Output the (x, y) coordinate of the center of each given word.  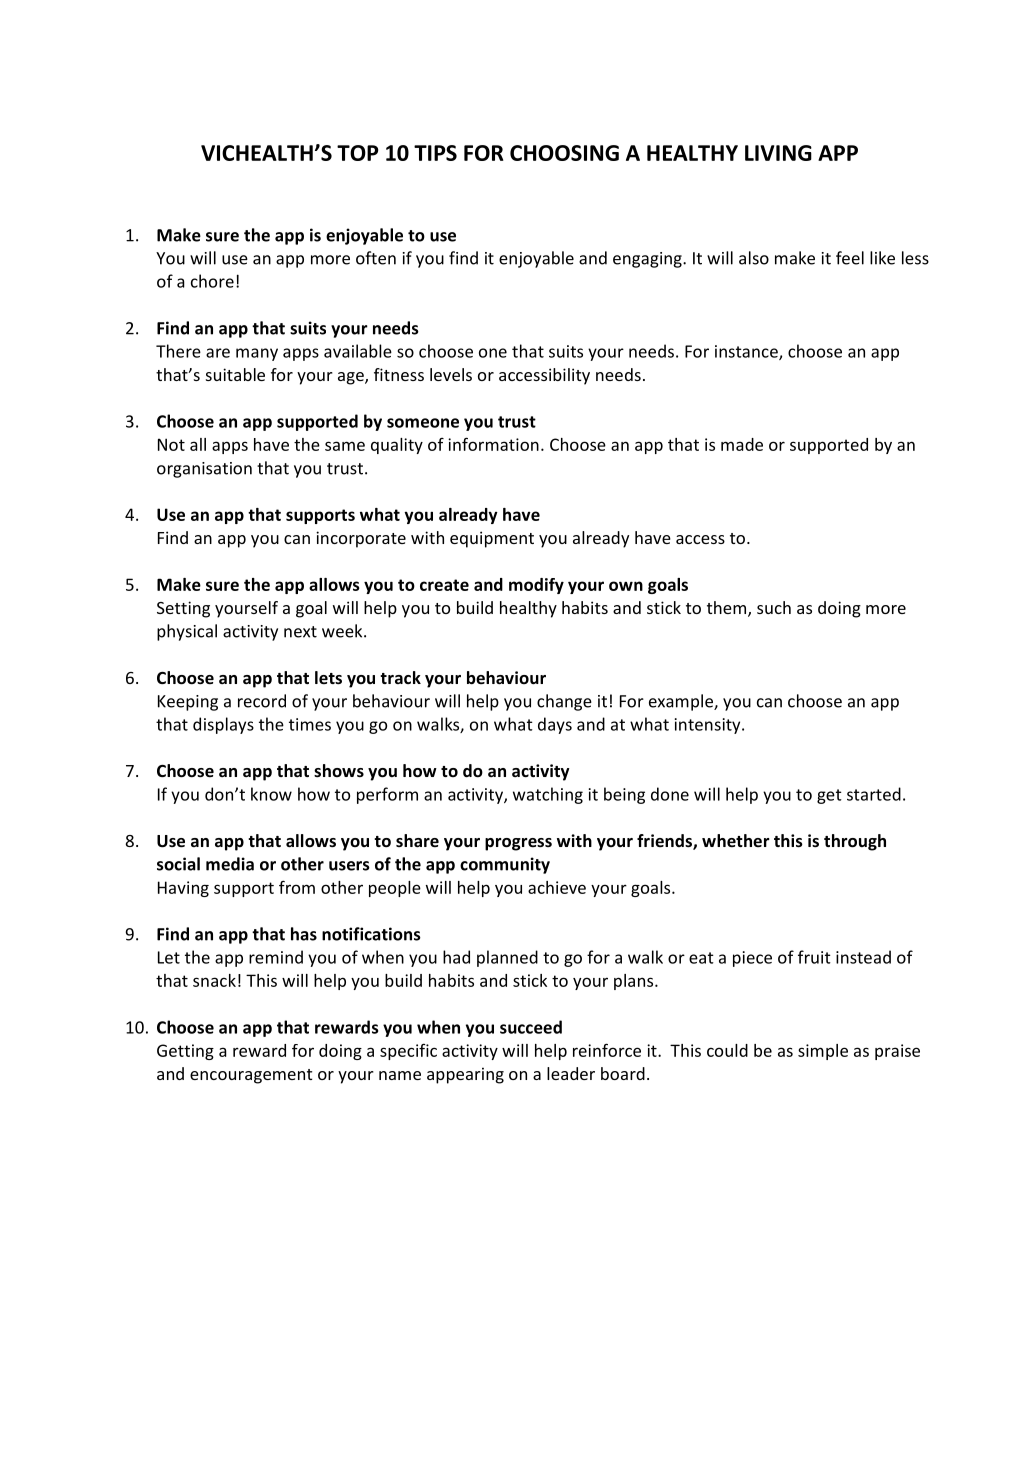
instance (747, 352)
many (257, 354)
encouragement (251, 1076)
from (297, 887)
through (855, 842)
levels (451, 374)
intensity (709, 726)
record (262, 701)
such (774, 607)
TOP (357, 153)
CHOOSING (564, 153)
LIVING (778, 153)
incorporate (361, 539)
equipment (492, 539)
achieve (557, 887)
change (564, 702)
